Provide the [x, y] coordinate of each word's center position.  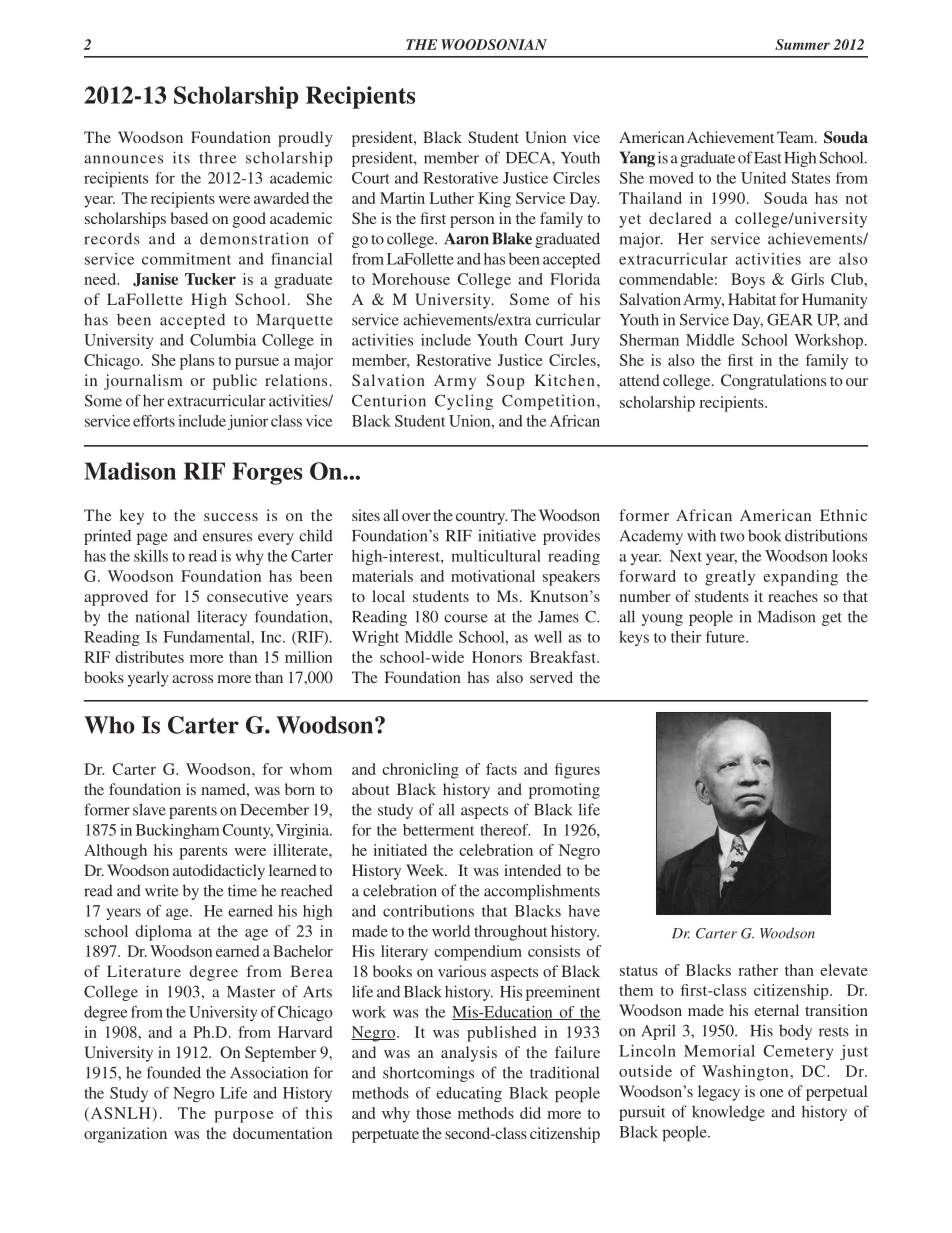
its [181, 157]
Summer [802, 44]
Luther [451, 198]
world [451, 931]
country [481, 518]
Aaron [466, 238]
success [231, 517]
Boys [748, 281]
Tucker [210, 279]
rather [758, 970]
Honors [497, 657]
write [161, 890]
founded [174, 1072]
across [192, 679]
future [726, 637]
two [732, 537]
